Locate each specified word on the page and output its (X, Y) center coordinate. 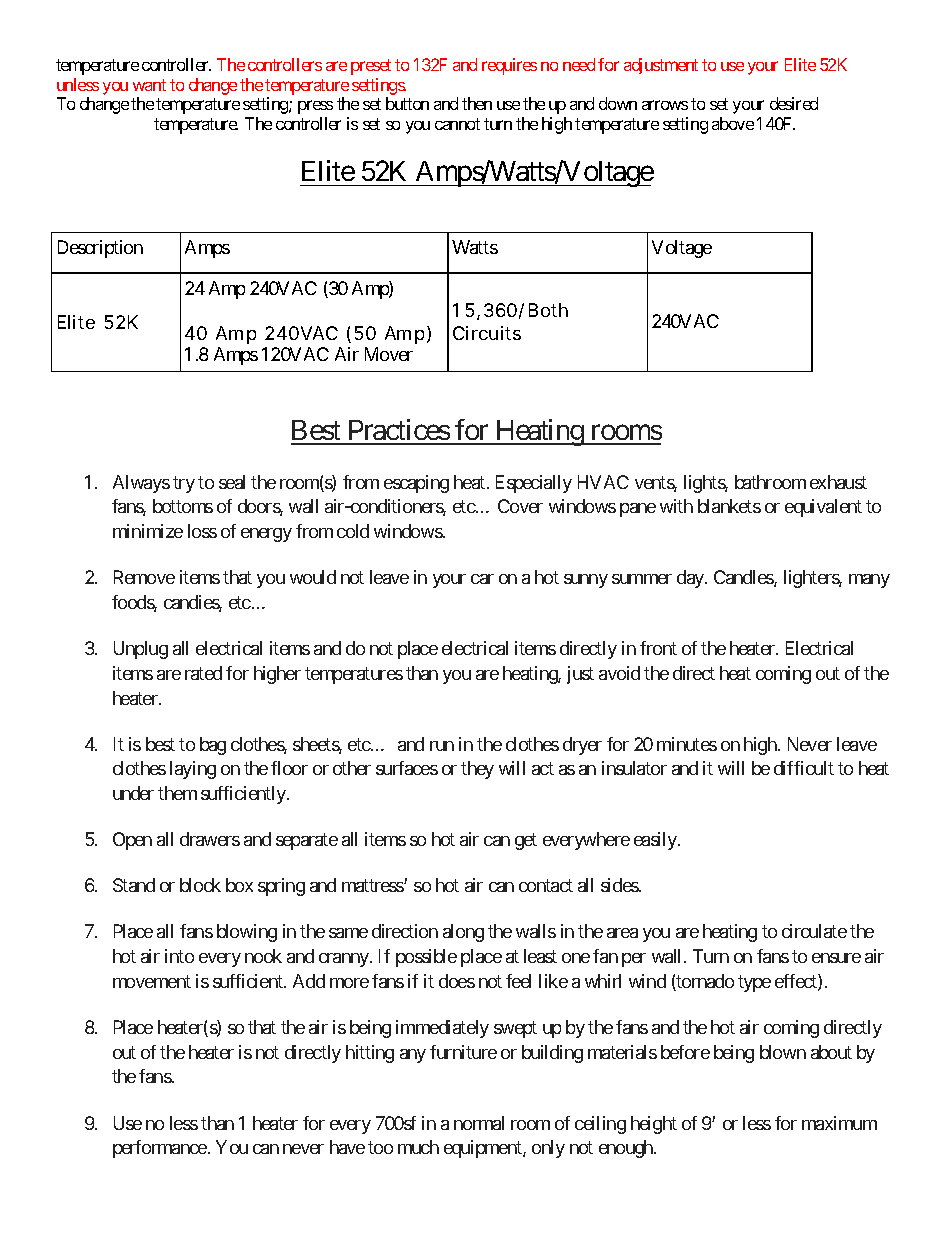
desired (794, 103)
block (200, 885)
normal (479, 1123)
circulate (814, 931)
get (526, 841)
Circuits (487, 333)
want (149, 85)
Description (100, 249)
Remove (144, 577)
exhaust (838, 482)
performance (160, 1149)
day (691, 579)
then (477, 103)
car (482, 579)
